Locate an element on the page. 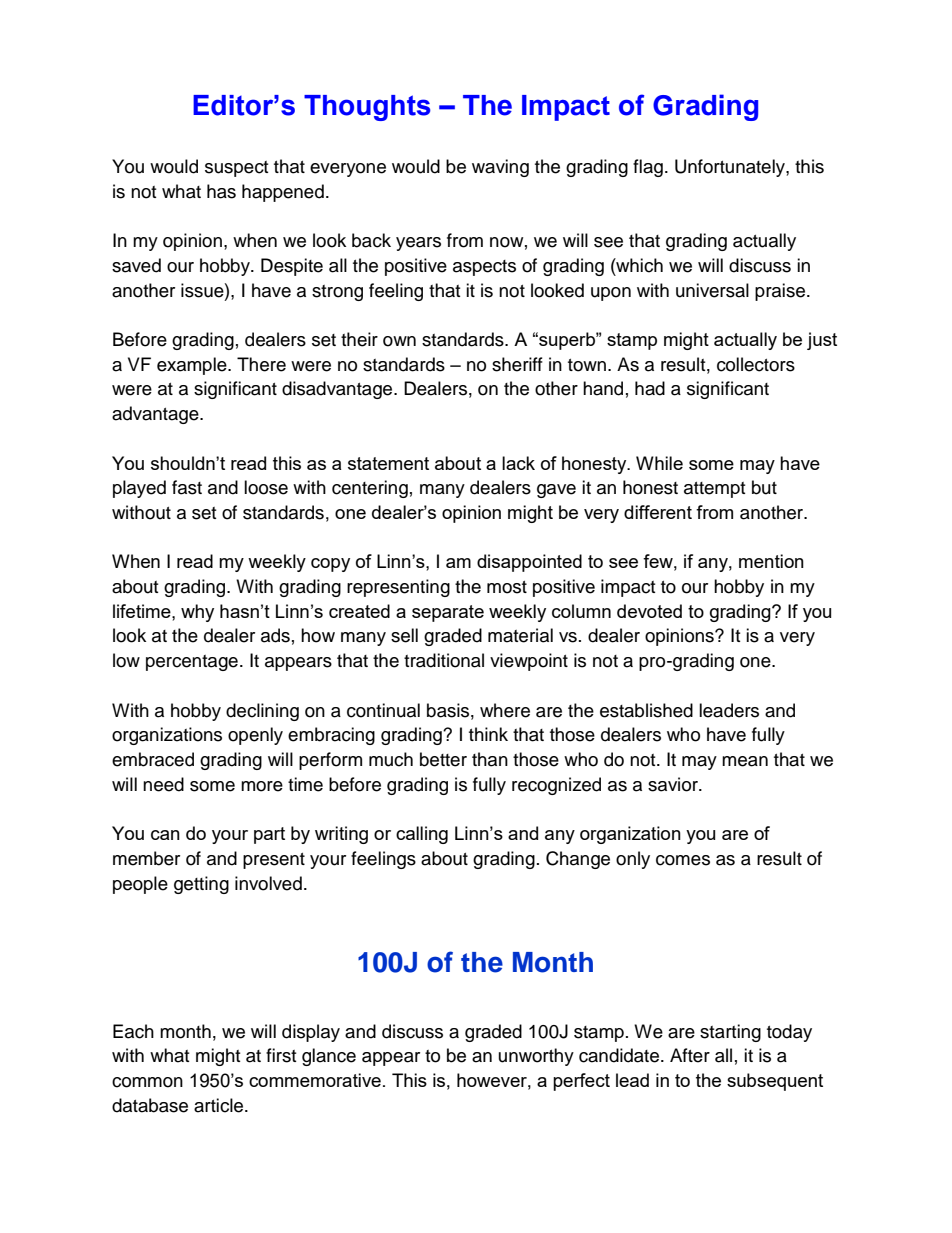 This page has height=1233, width=952. collectors is located at coordinates (756, 364).
